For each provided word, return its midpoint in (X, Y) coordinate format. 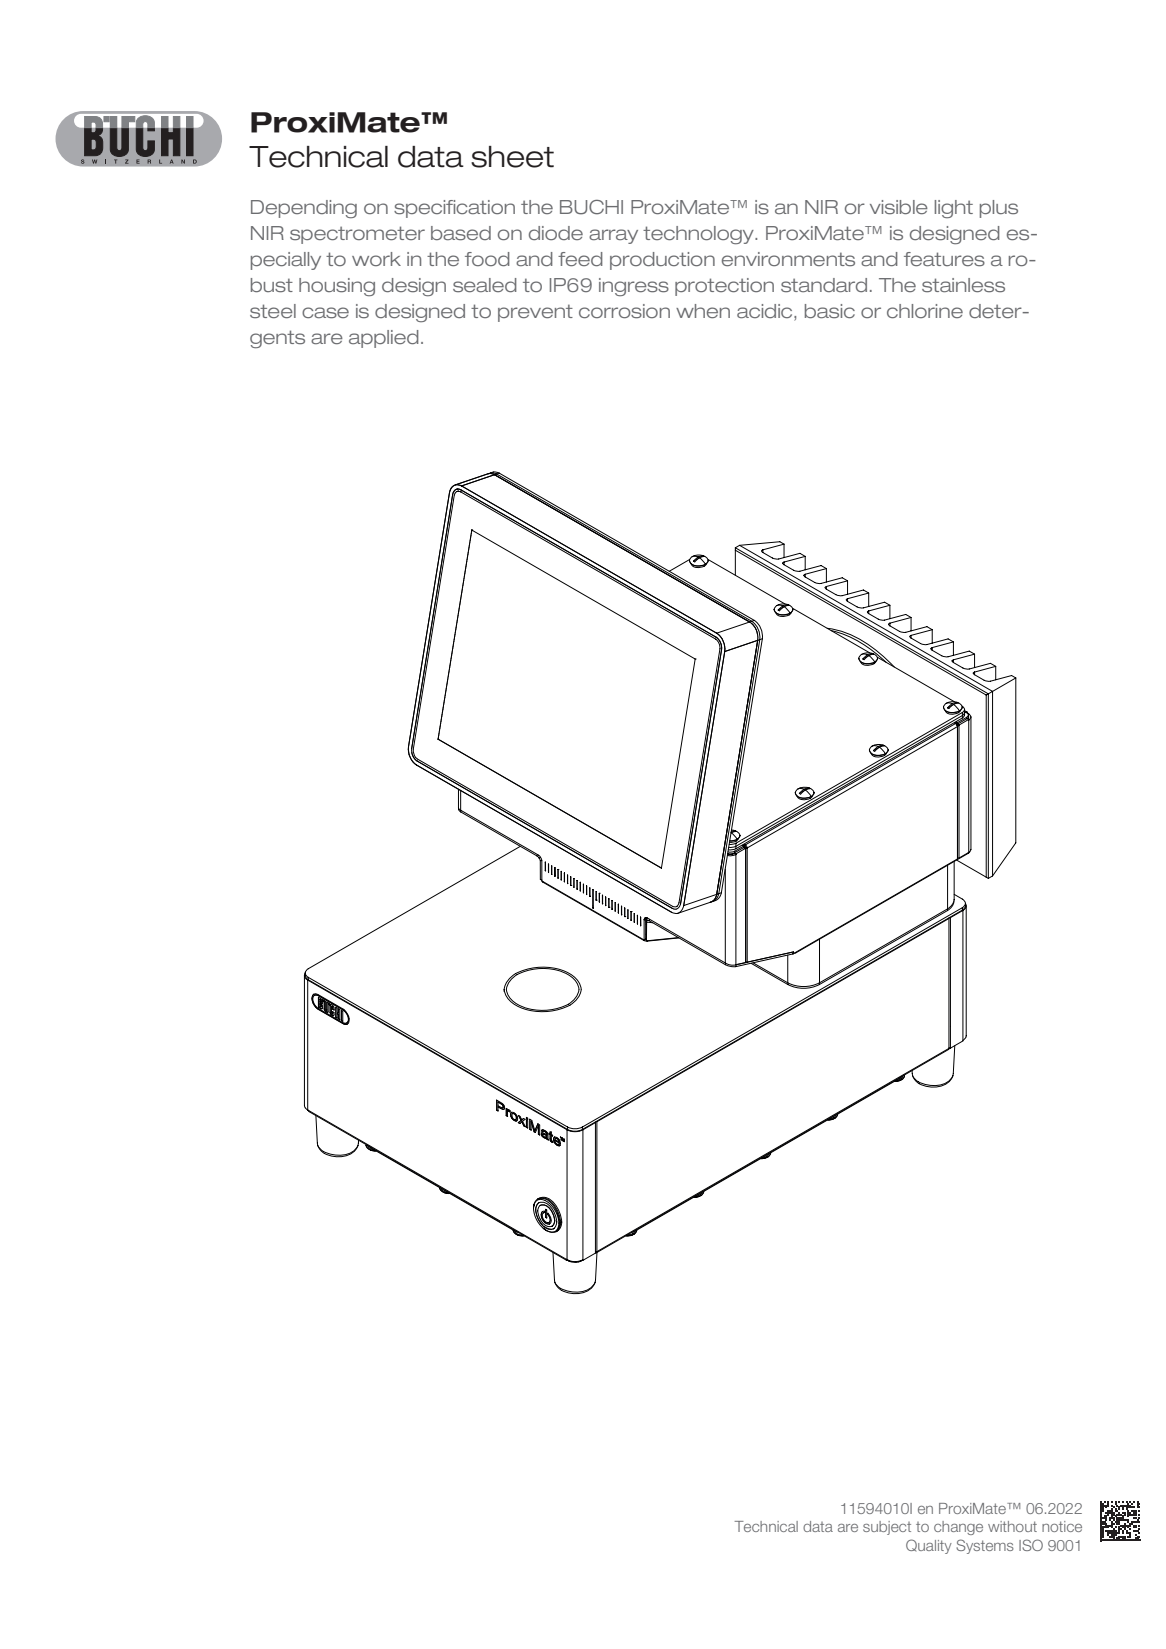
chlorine (925, 311)
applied (384, 339)
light (954, 209)
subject (887, 1528)
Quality (929, 1546)
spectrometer (357, 235)
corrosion (624, 311)
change (958, 1528)
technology (699, 235)
